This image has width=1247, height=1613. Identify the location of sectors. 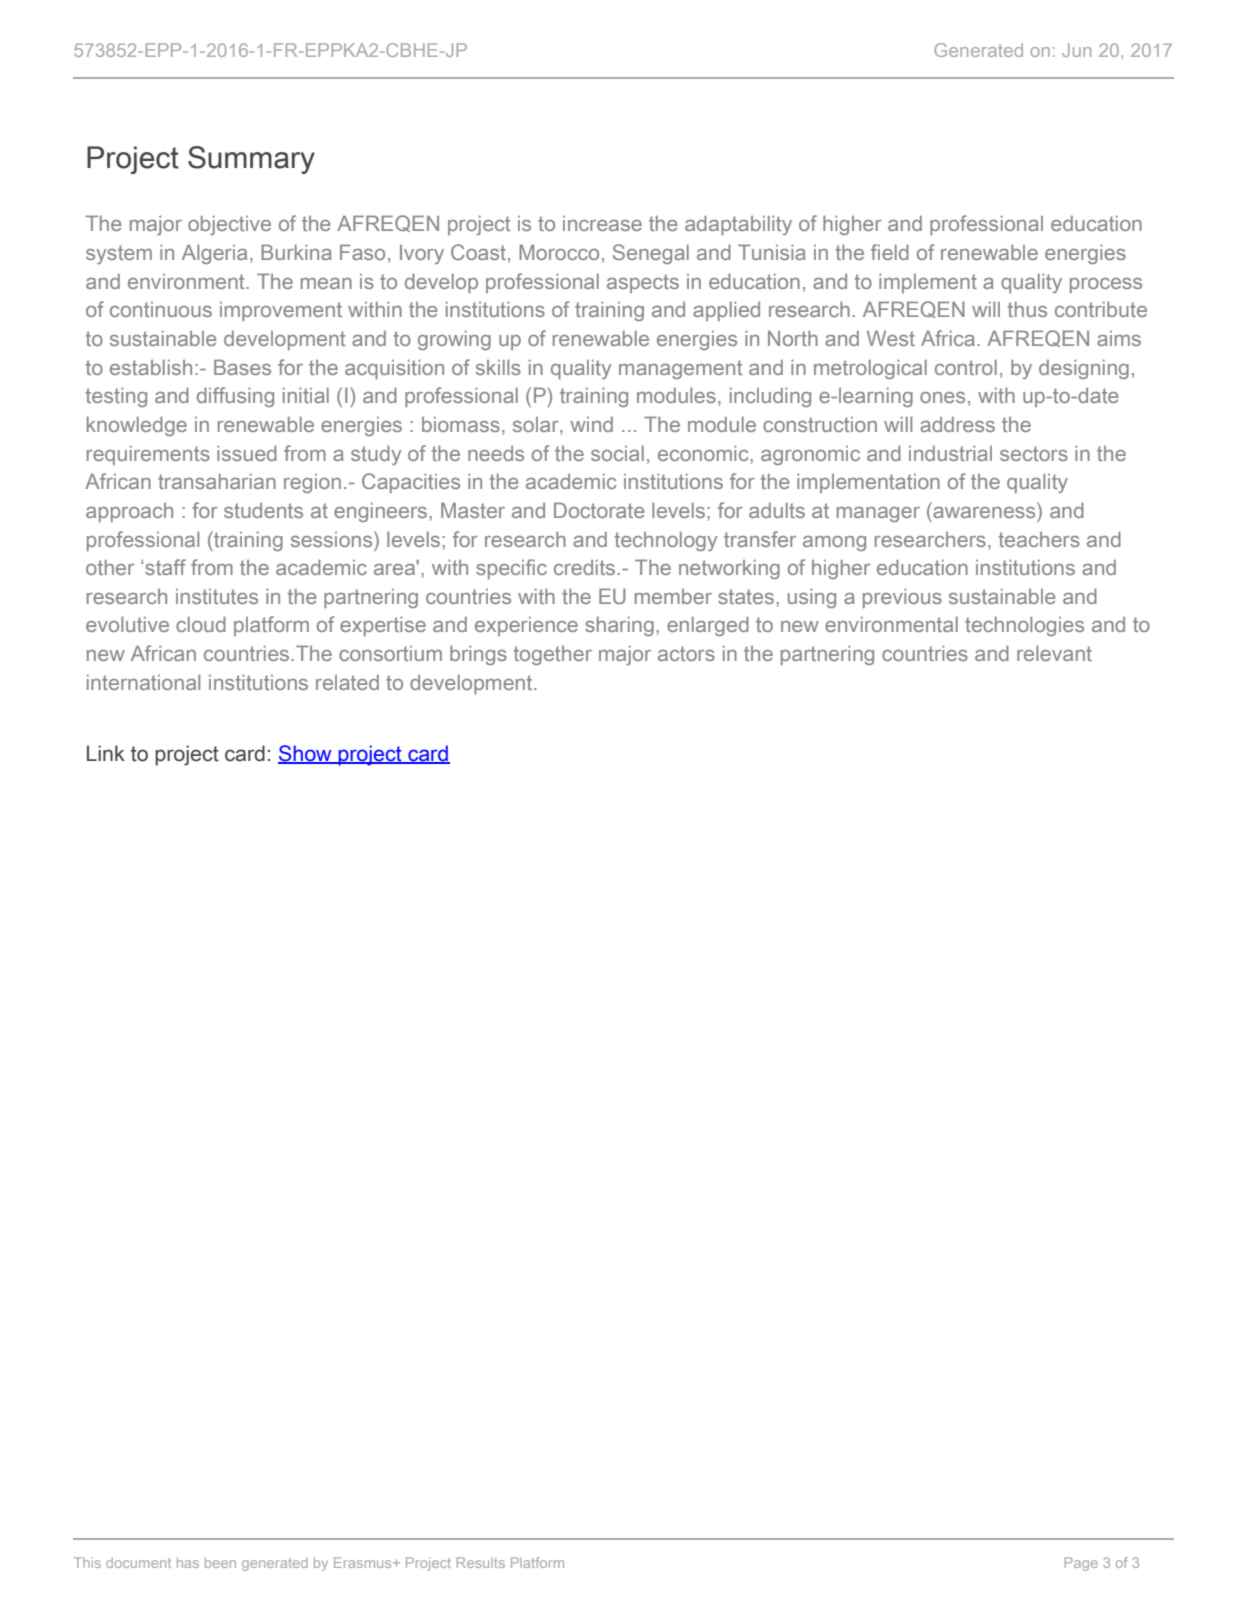
(1034, 453).
